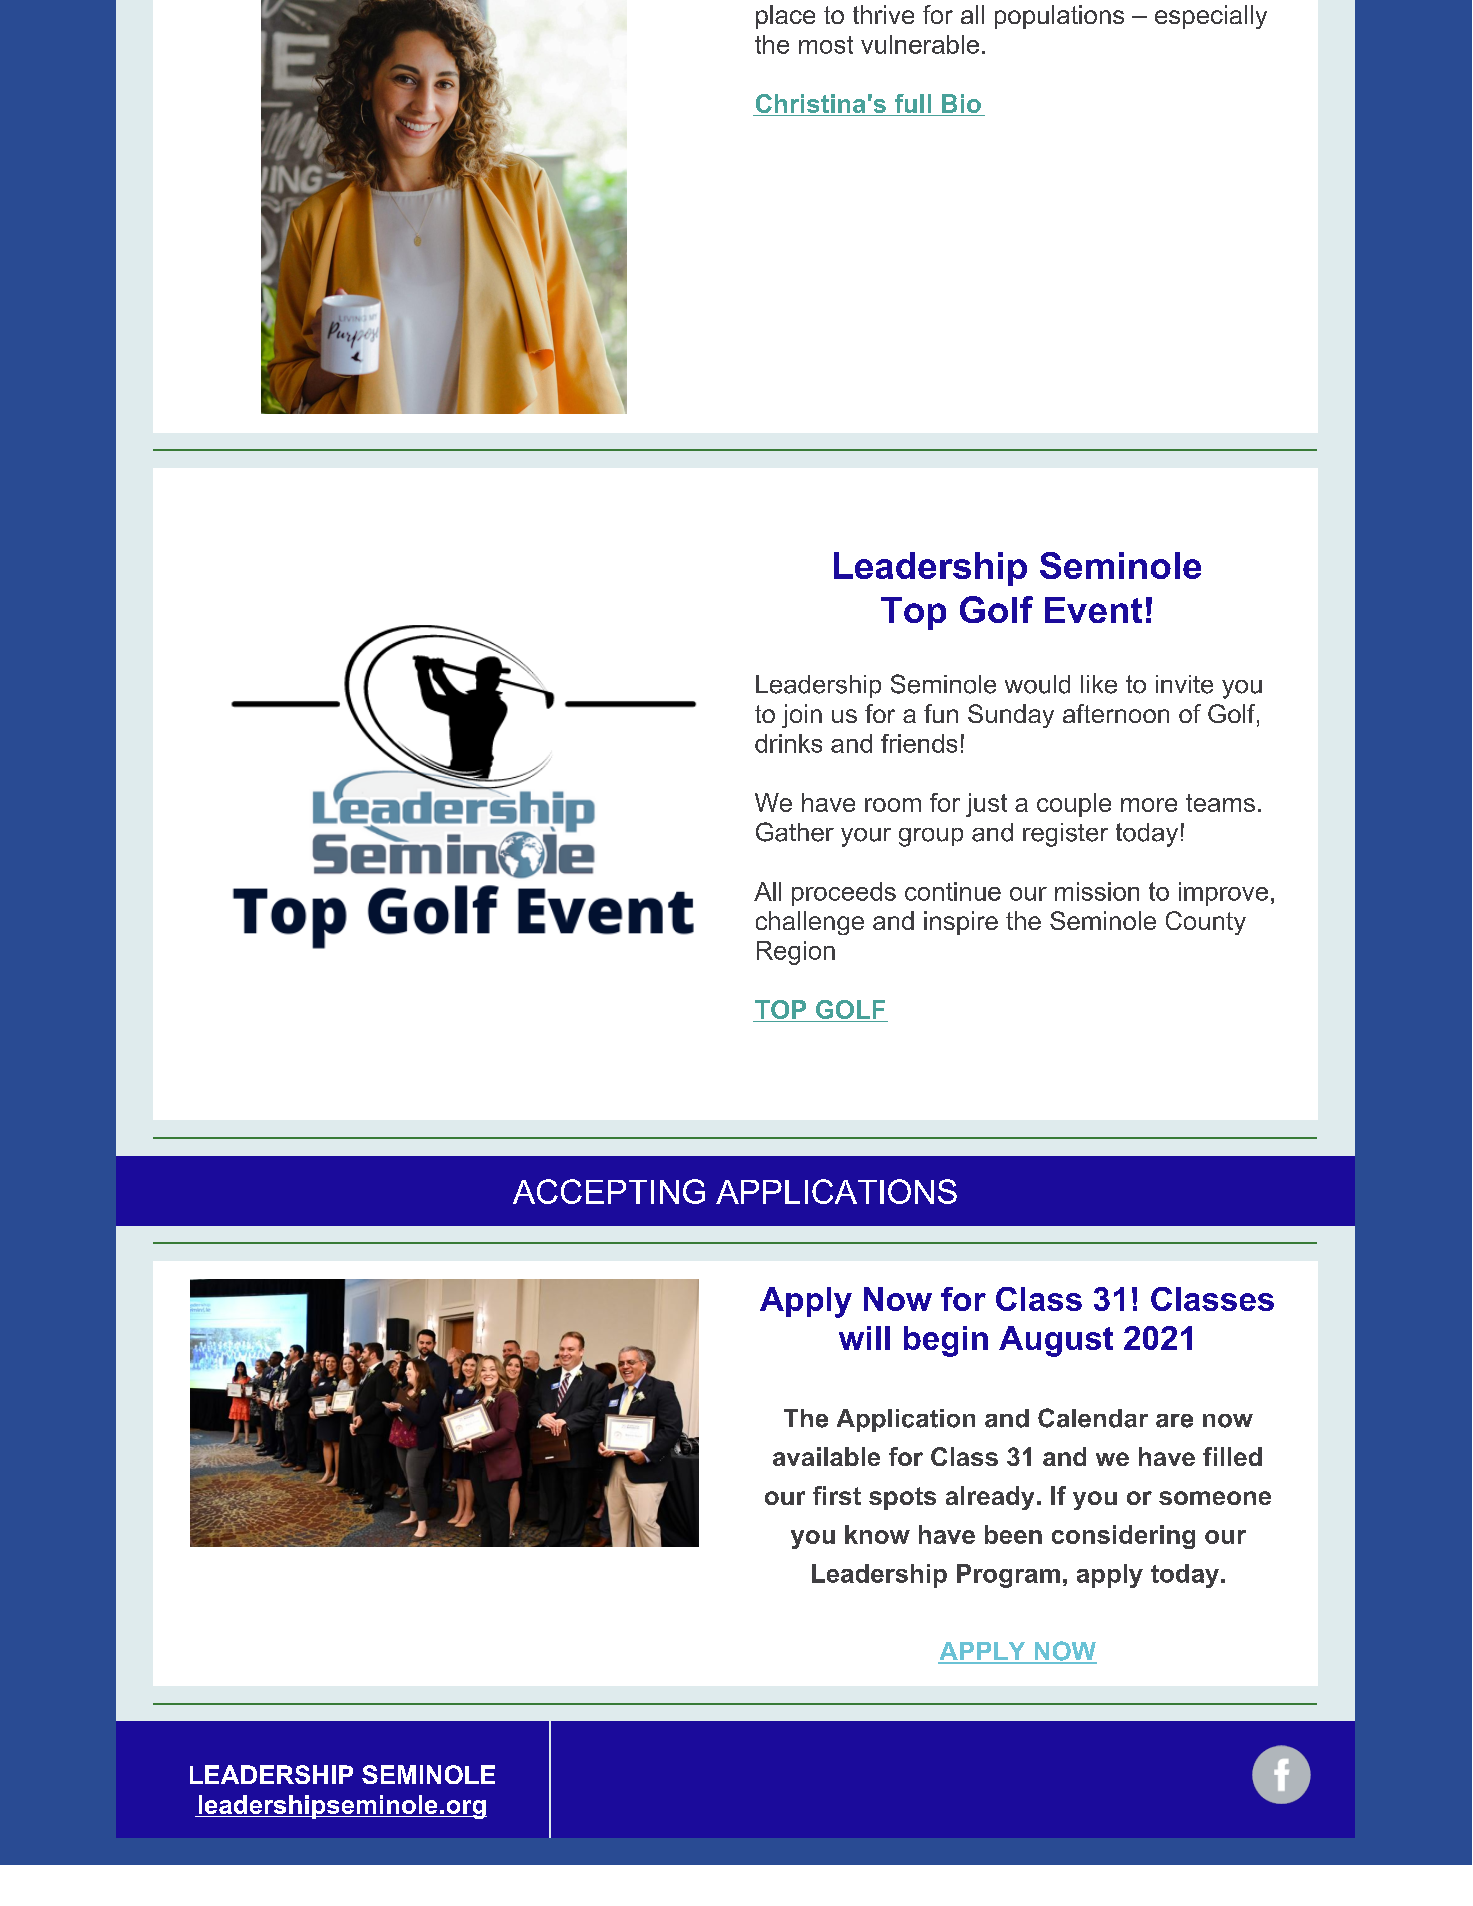  I want to click on especially, so click(1211, 17).
